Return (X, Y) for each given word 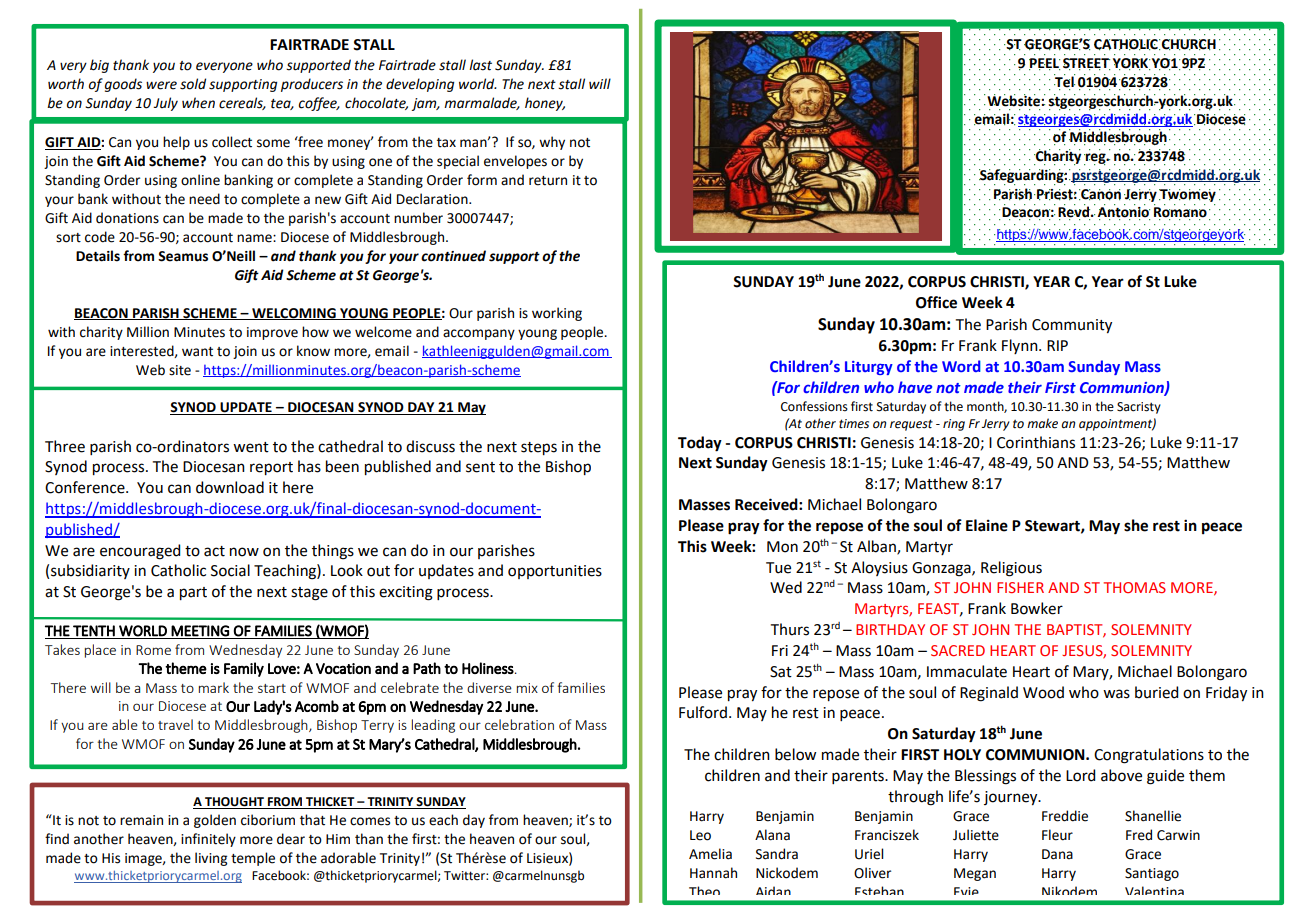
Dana (1057, 854)
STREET (1086, 64)
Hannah (713, 873)
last (480, 65)
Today (700, 444)
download (230, 487)
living (211, 859)
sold (193, 84)
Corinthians (1036, 442)
